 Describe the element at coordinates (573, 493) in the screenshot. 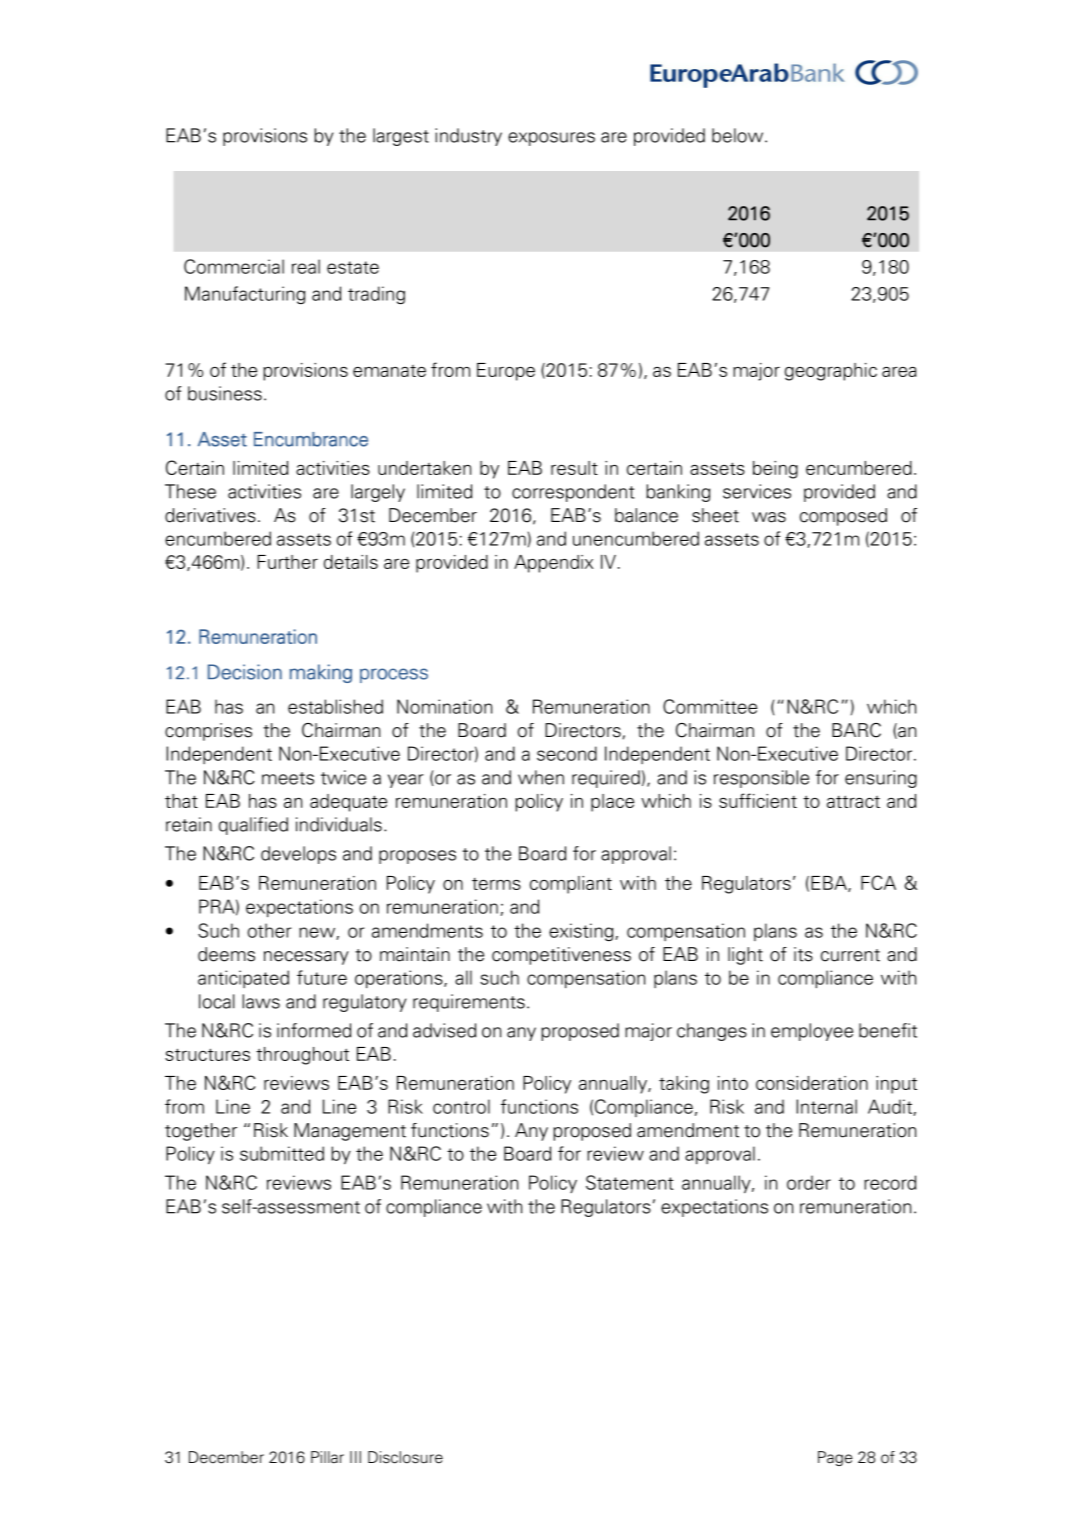

I see `correspondent` at that location.
